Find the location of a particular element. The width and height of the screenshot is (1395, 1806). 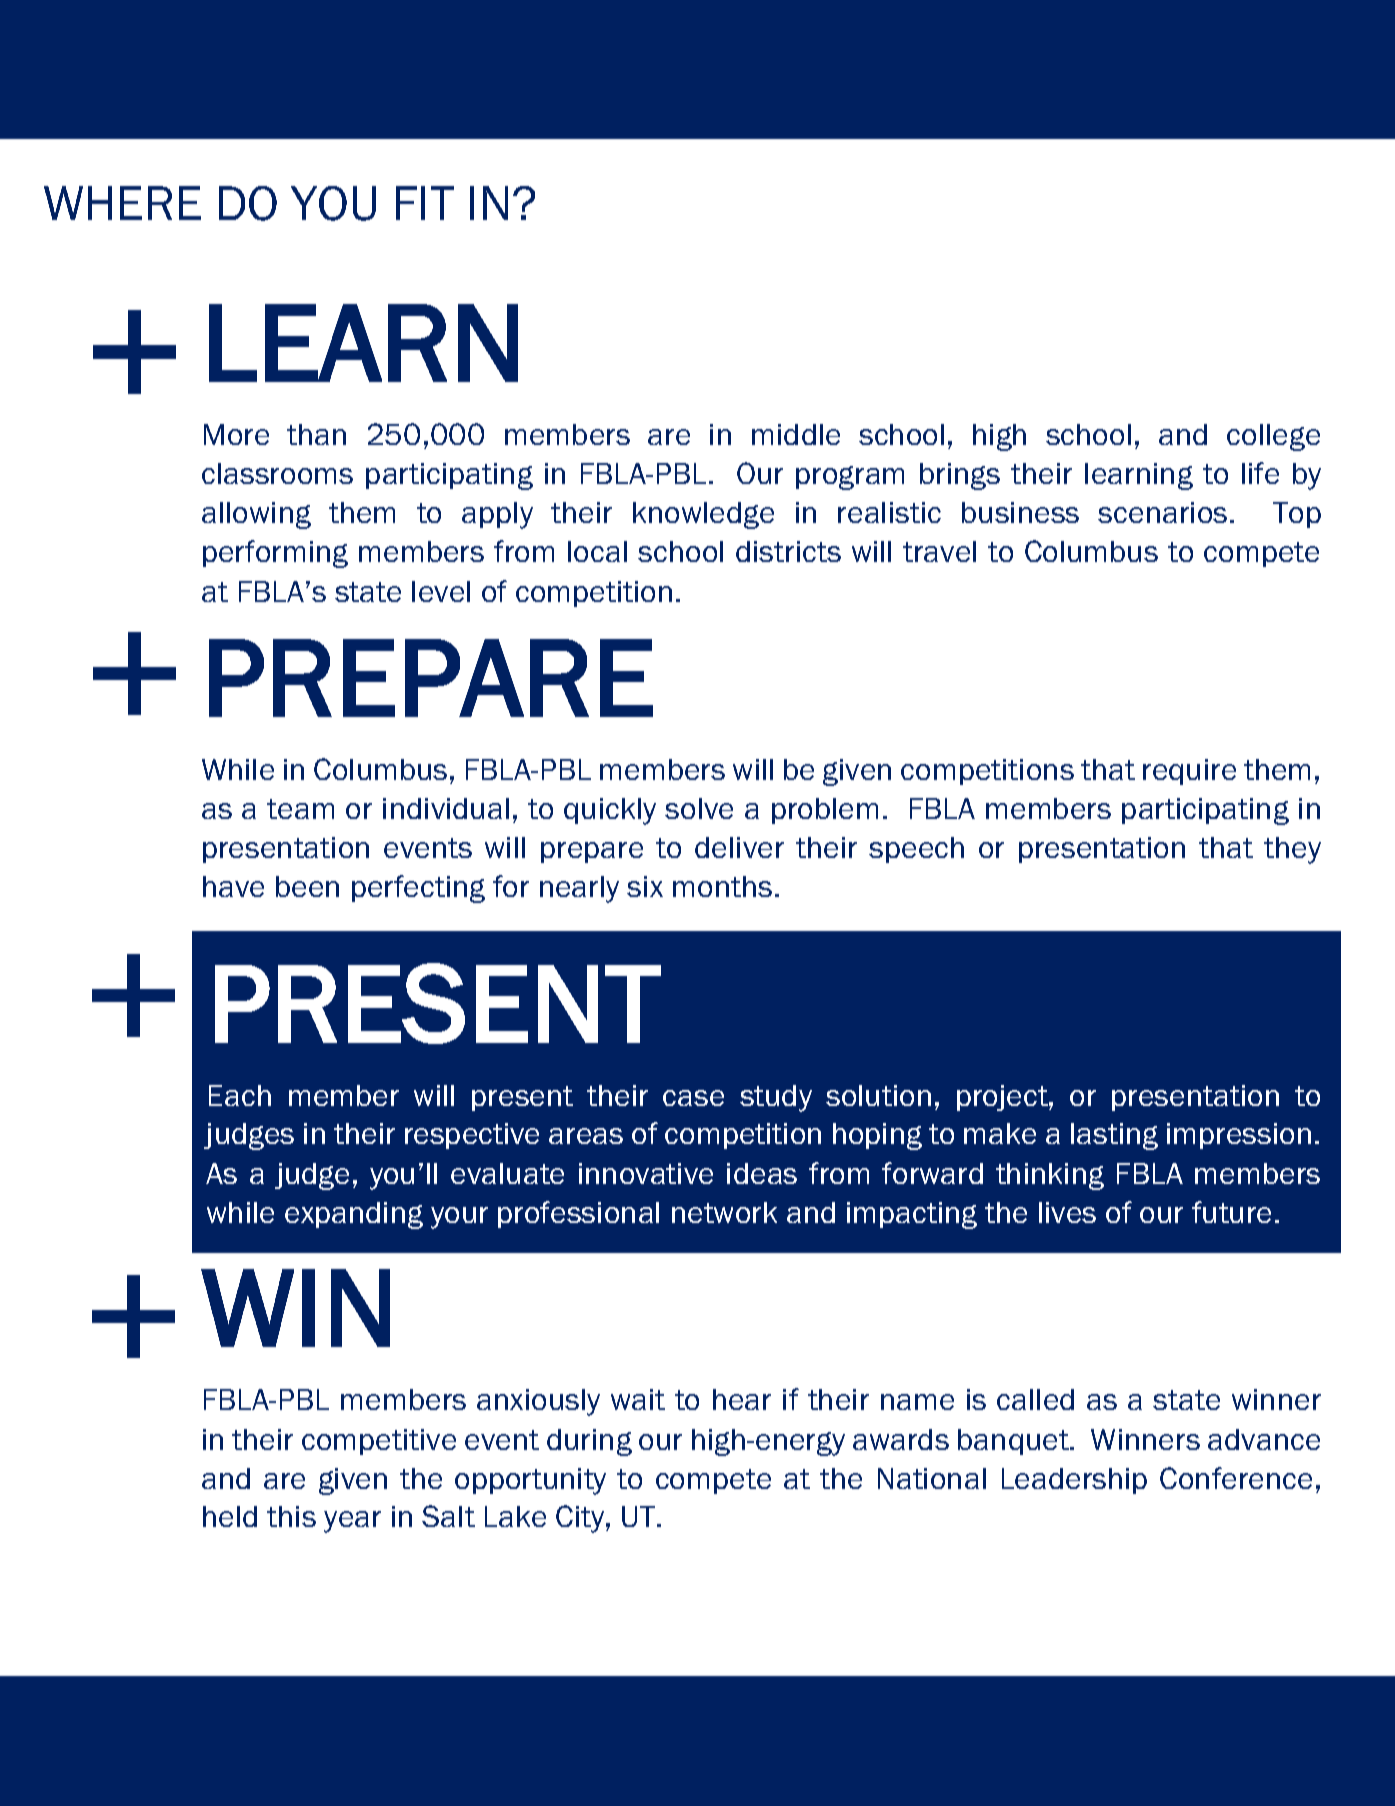

FIT is located at coordinates (425, 203).
